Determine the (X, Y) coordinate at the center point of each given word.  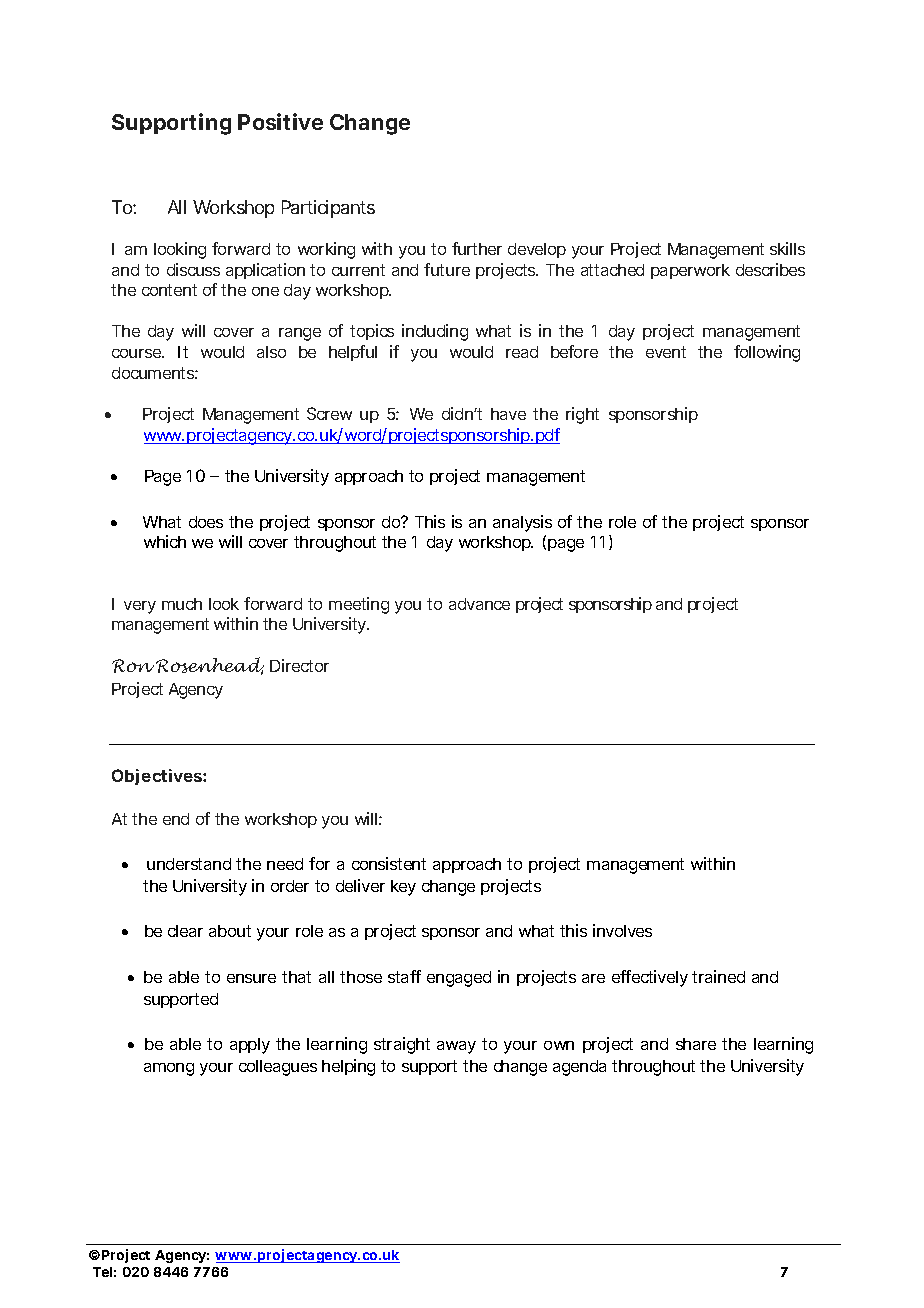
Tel (102, 1272)
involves (622, 930)
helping (348, 1067)
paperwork (690, 271)
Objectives (157, 777)
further (477, 248)
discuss (193, 269)
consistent (389, 863)
